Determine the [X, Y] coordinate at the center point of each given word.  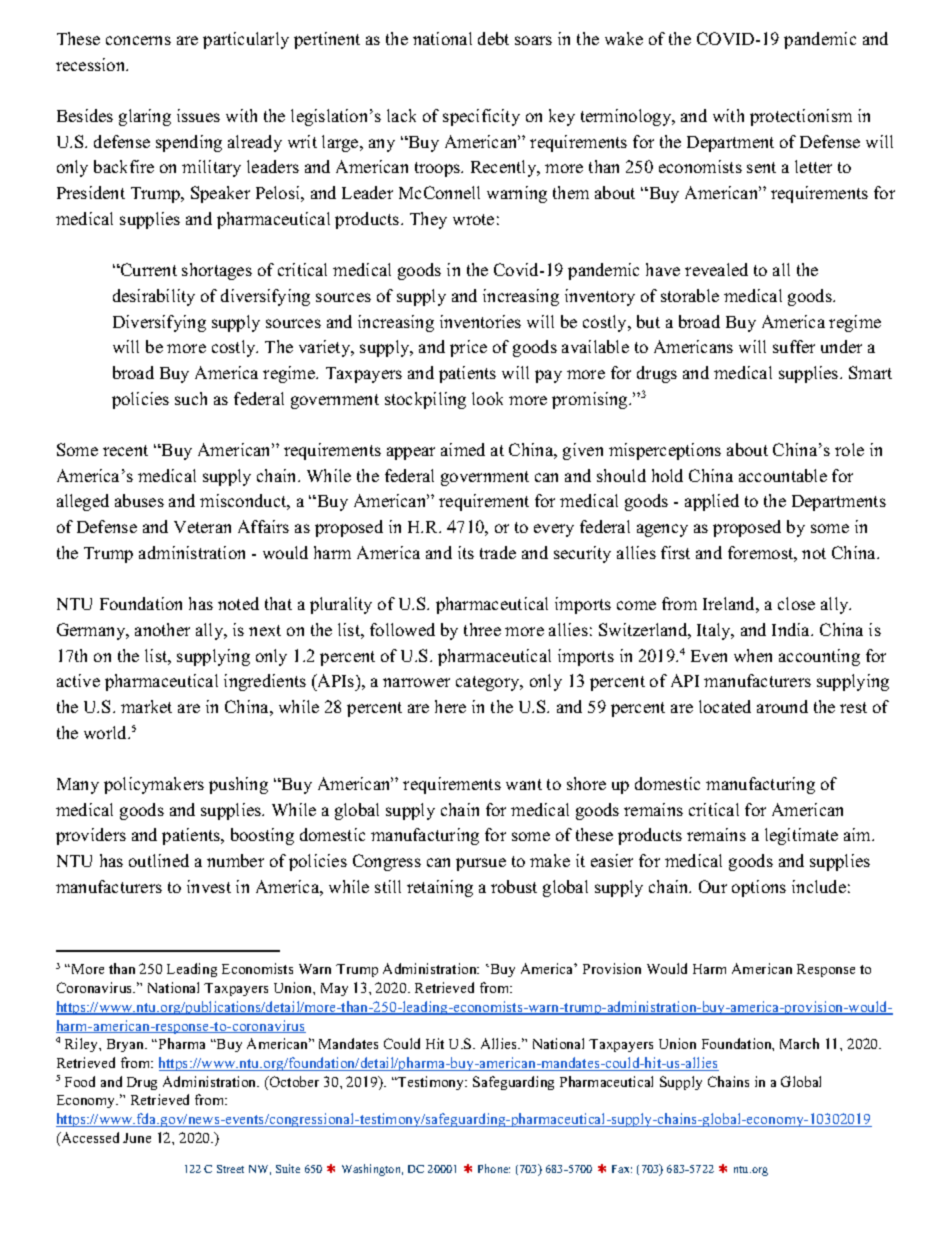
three [482, 629]
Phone [494, 1168]
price [468, 348]
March [799, 1043]
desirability [154, 297]
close [796, 603]
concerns [138, 40]
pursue [481, 864]
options [759, 888]
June [137, 1138]
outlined [159, 860]
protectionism [801, 117]
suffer [794, 346]
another [162, 629]
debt [493, 38]
